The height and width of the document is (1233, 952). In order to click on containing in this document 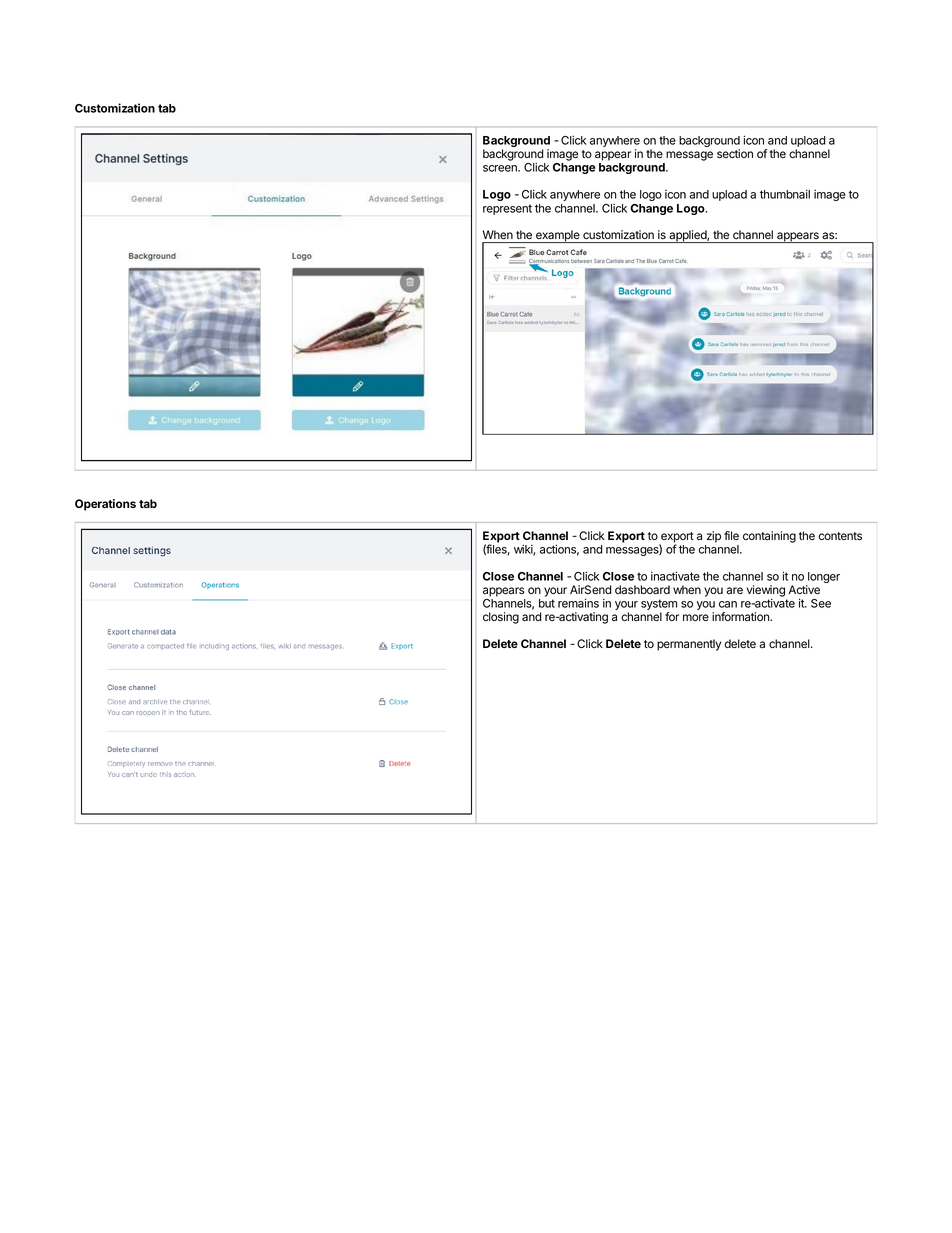, I will do `click(769, 537)`.
